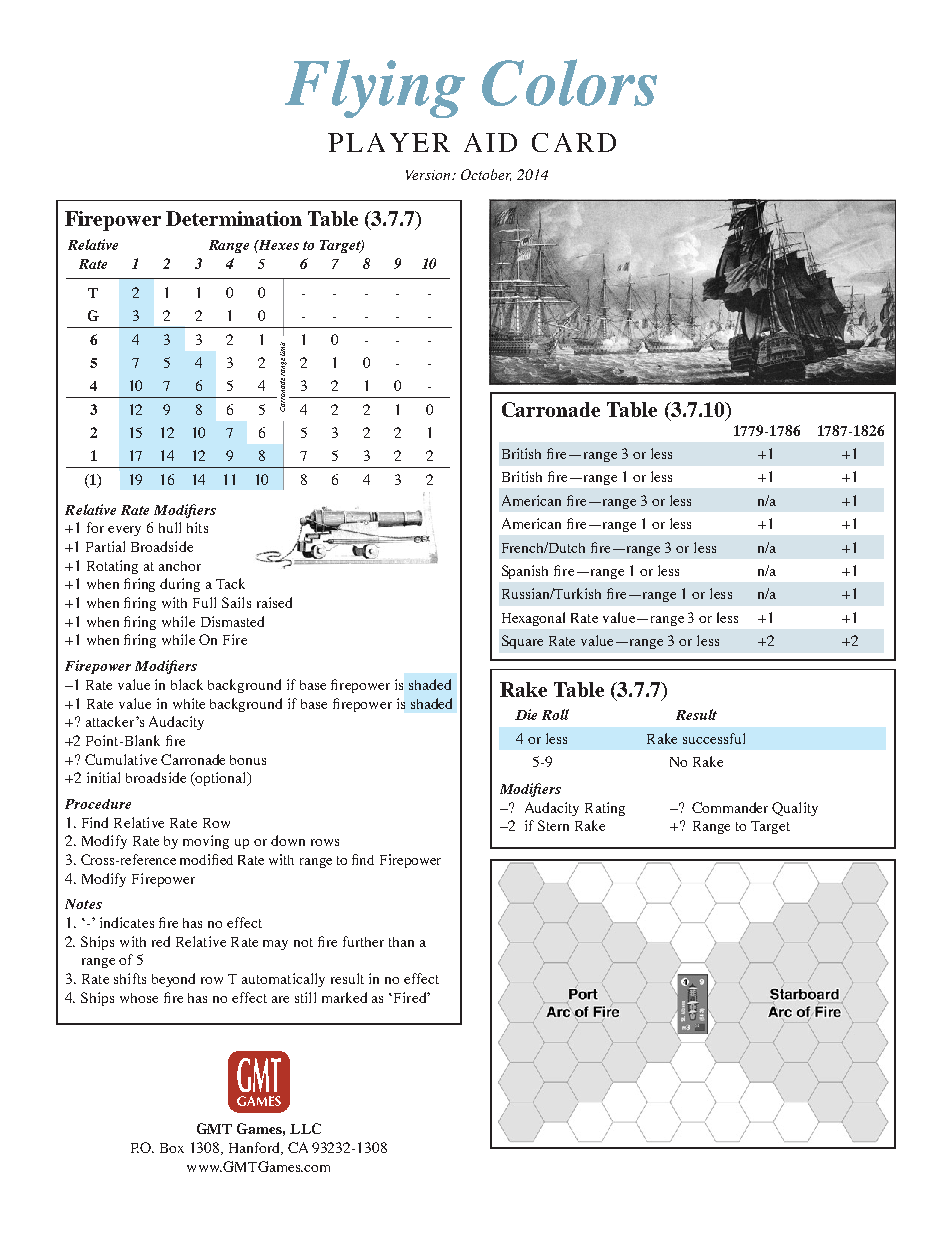 This screenshot has height=1233, width=952. Describe the element at coordinates (221, 779) in the screenshot. I see `optional` at that location.
